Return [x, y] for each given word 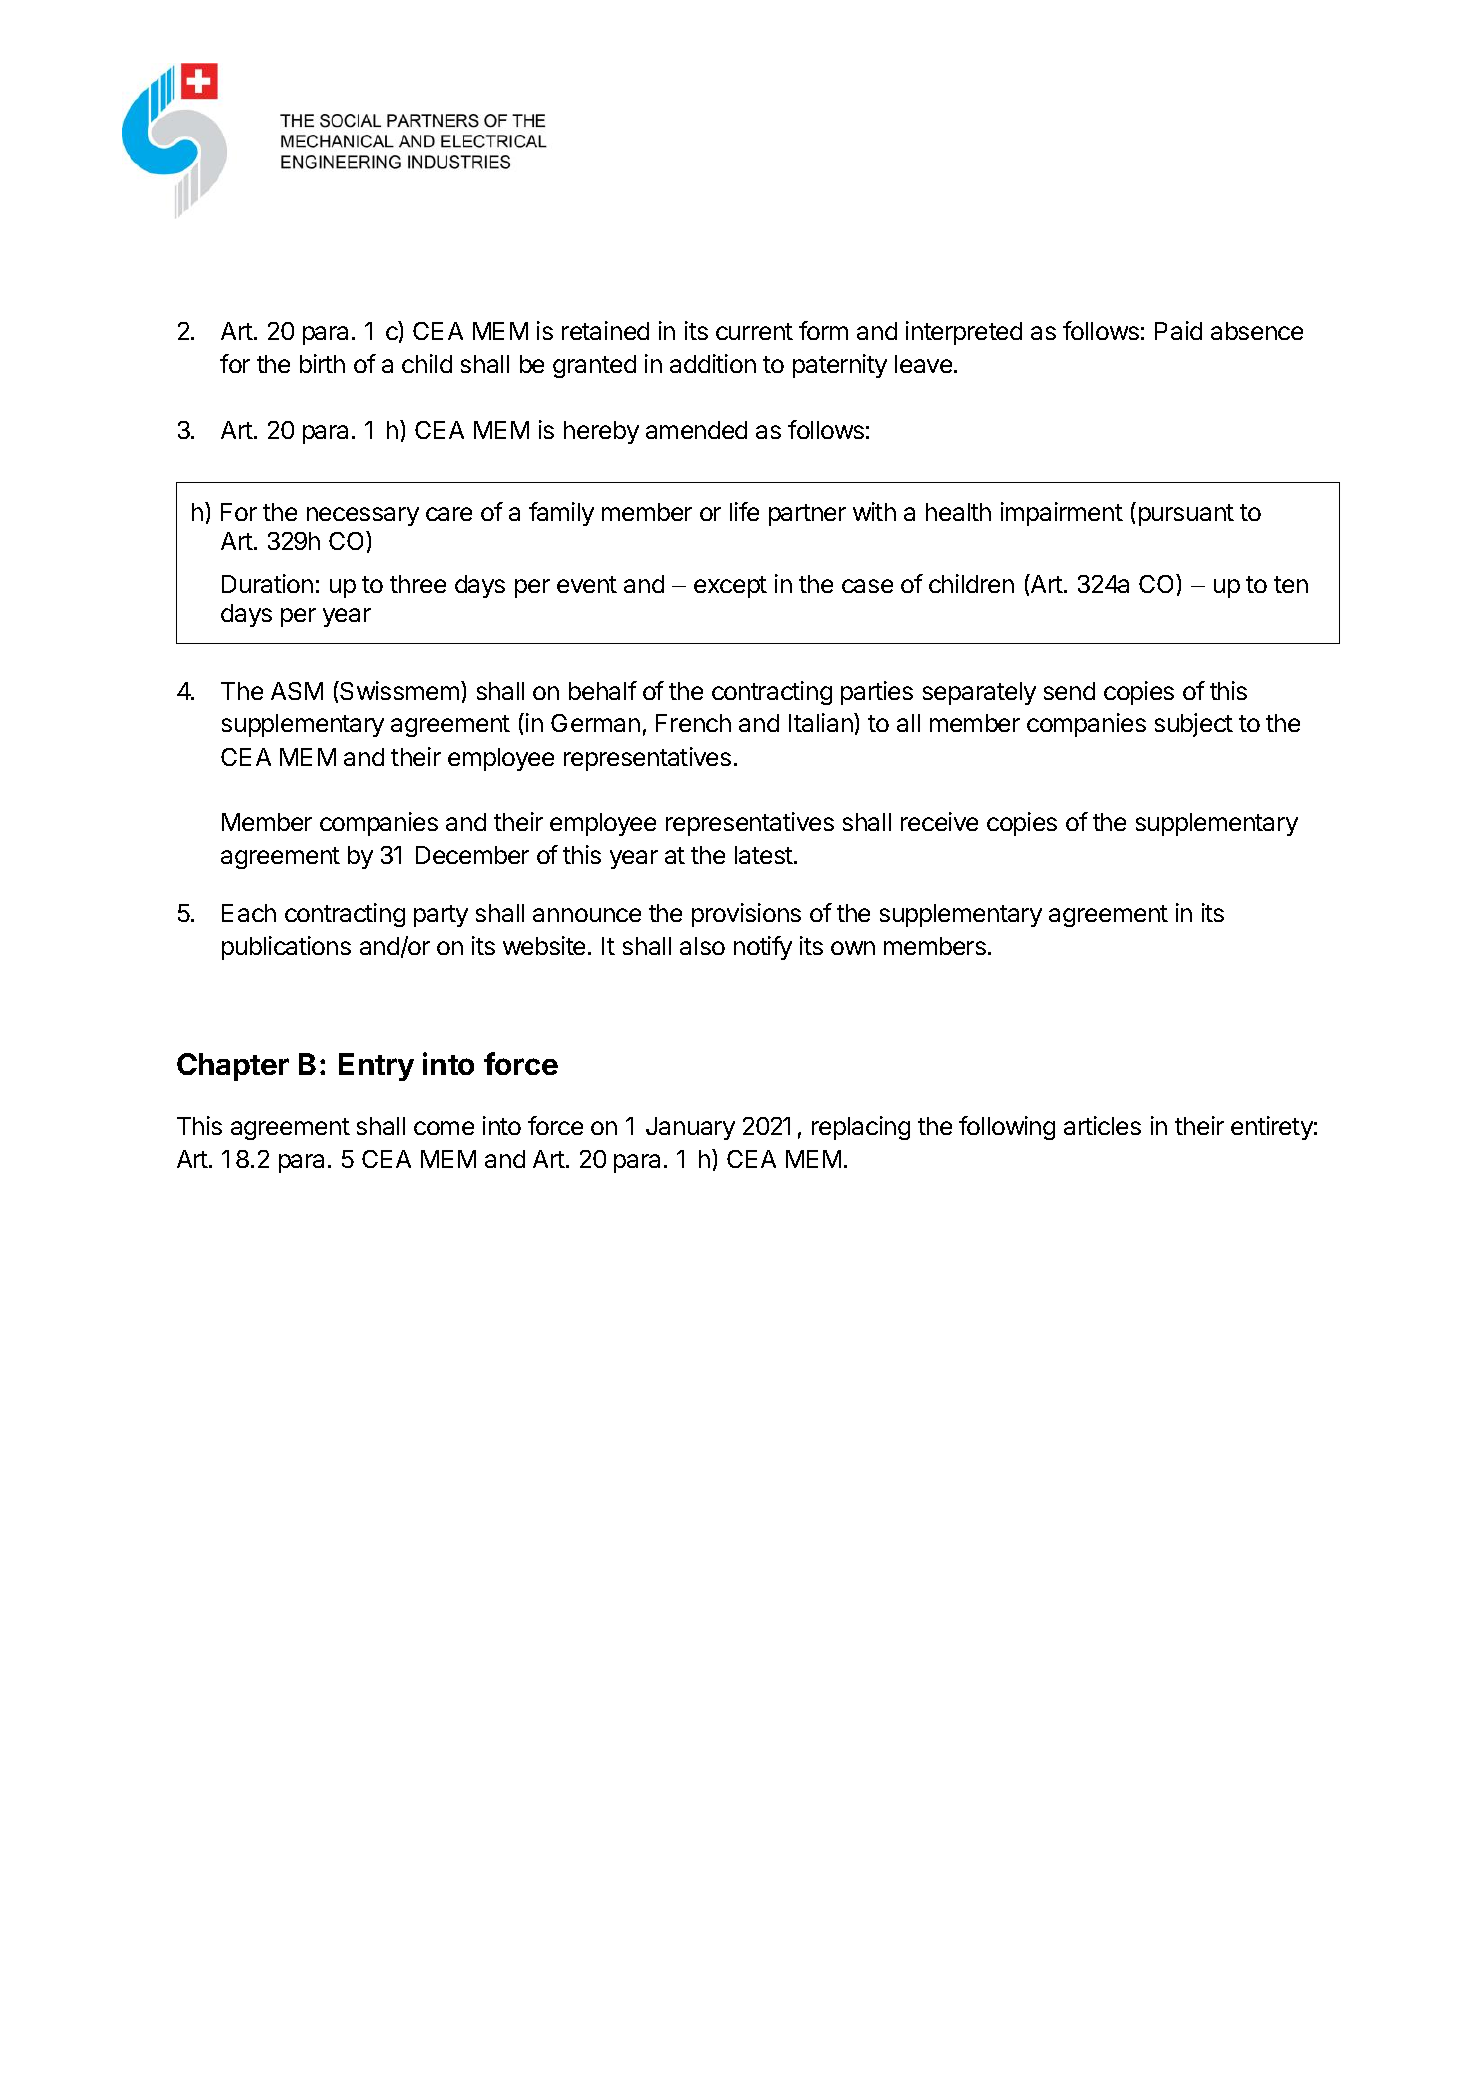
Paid [1178, 330]
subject [1194, 725]
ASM [297, 691]
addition [713, 363]
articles [1102, 1125]
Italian [822, 722]
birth [322, 363]
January [690, 1128]
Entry [376, 1067]
